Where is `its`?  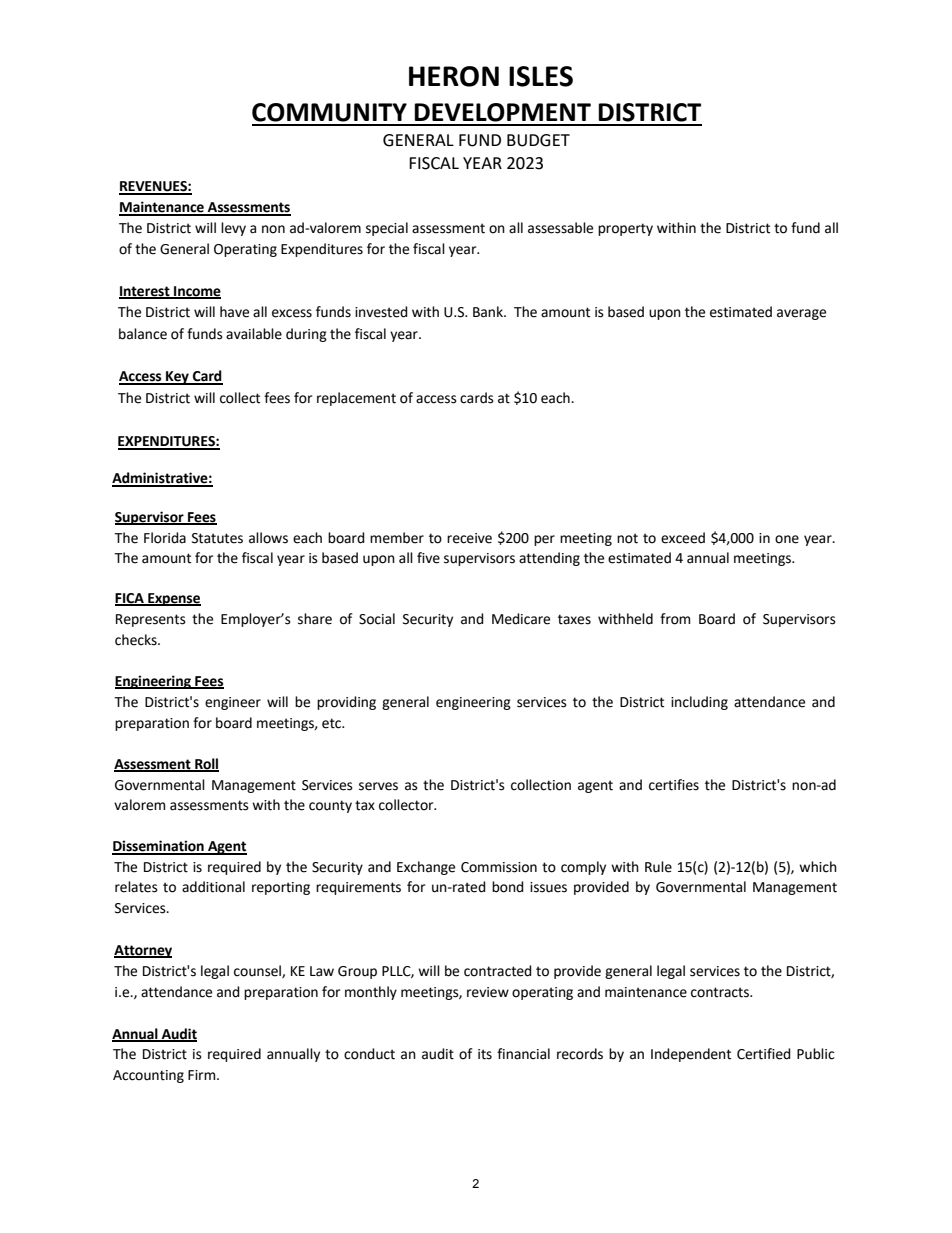 its is located at coordinates (485, 1054).
